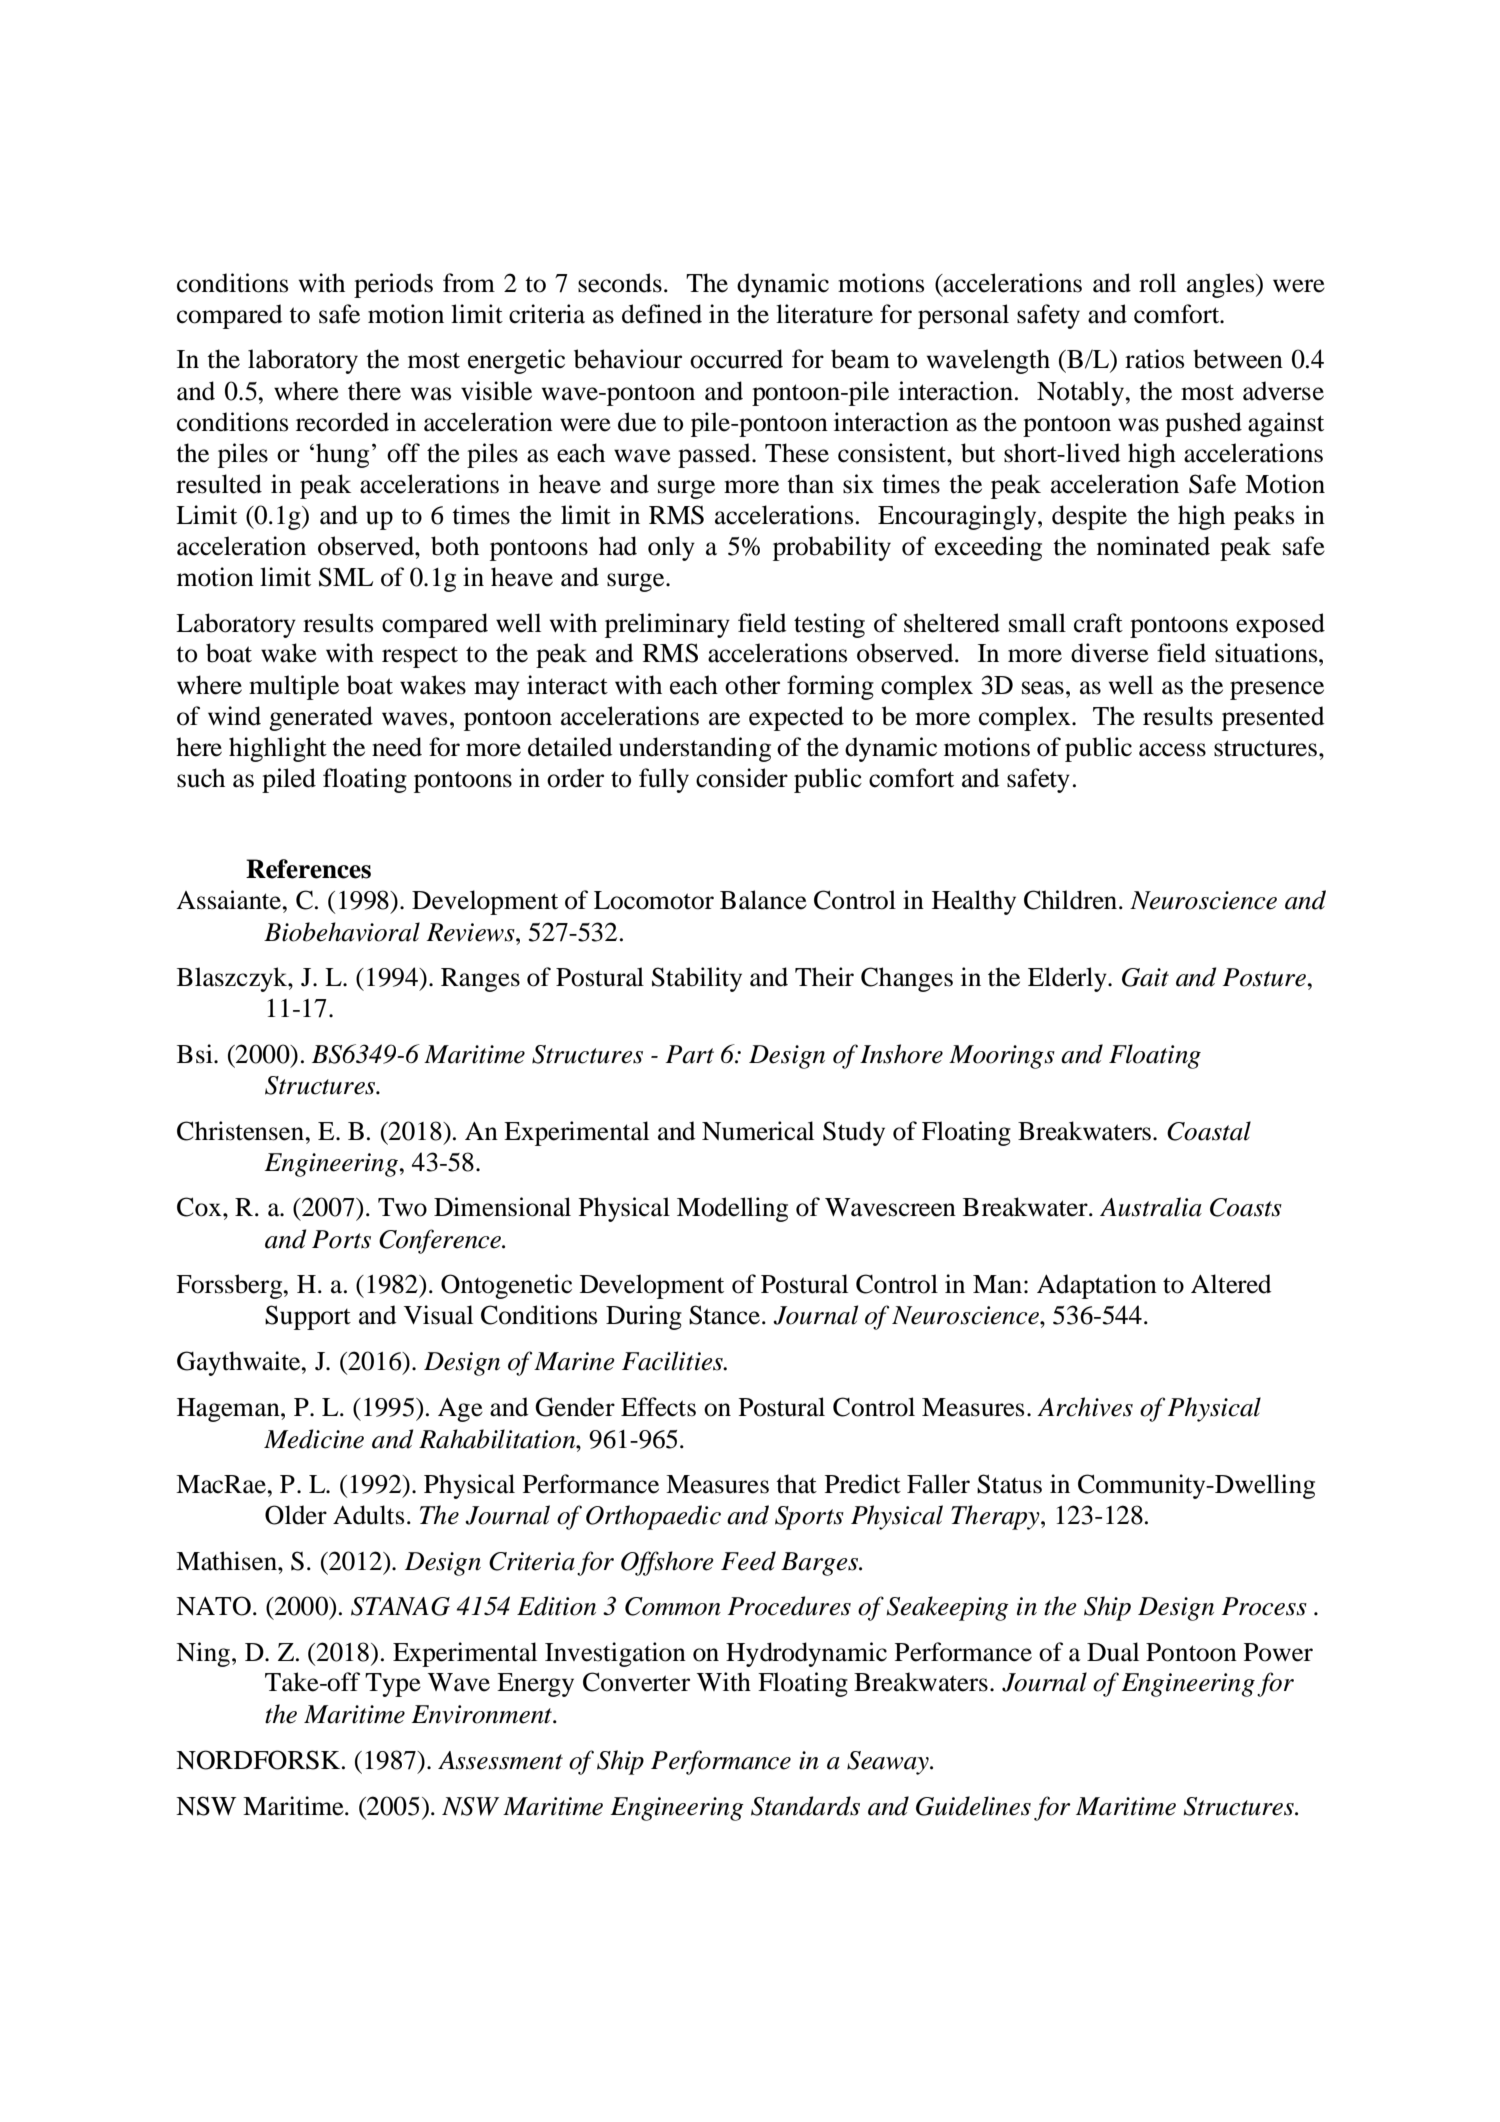 The image size is (1500, 2122). I want to click on Dual, so click(1113, 1652).
